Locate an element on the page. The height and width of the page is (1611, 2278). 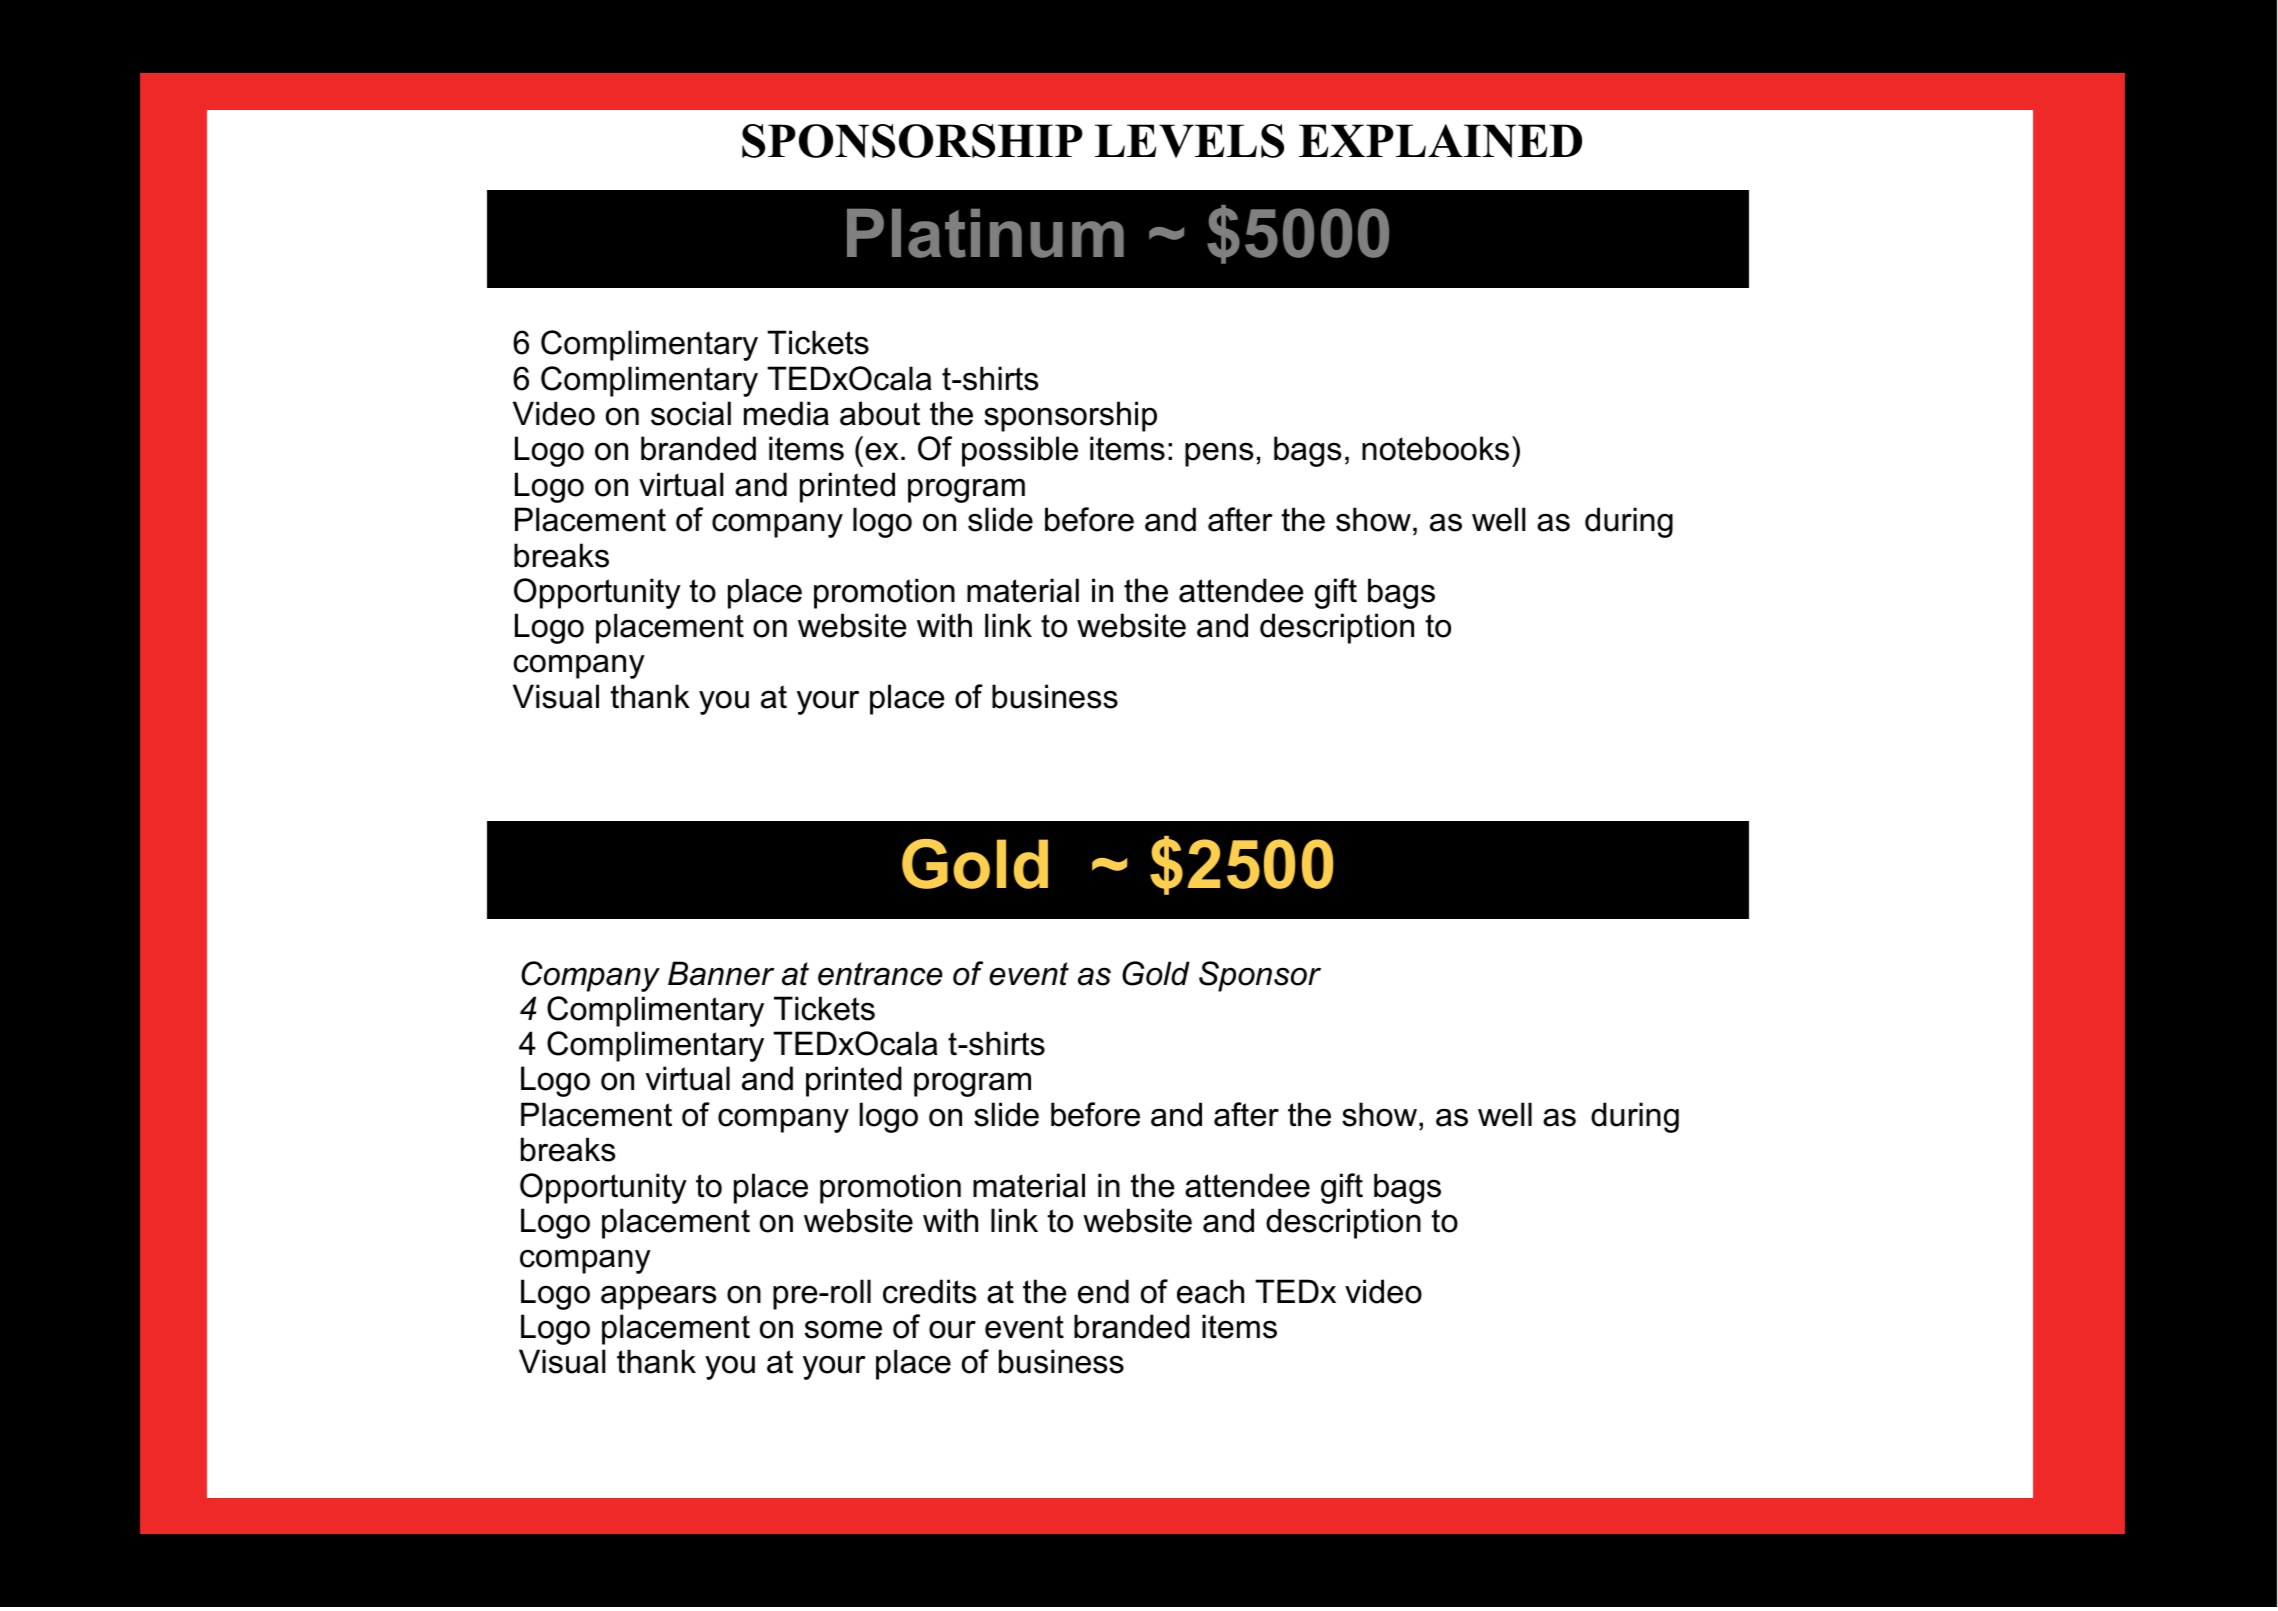
possible is located at coordinates (1020, 451).
